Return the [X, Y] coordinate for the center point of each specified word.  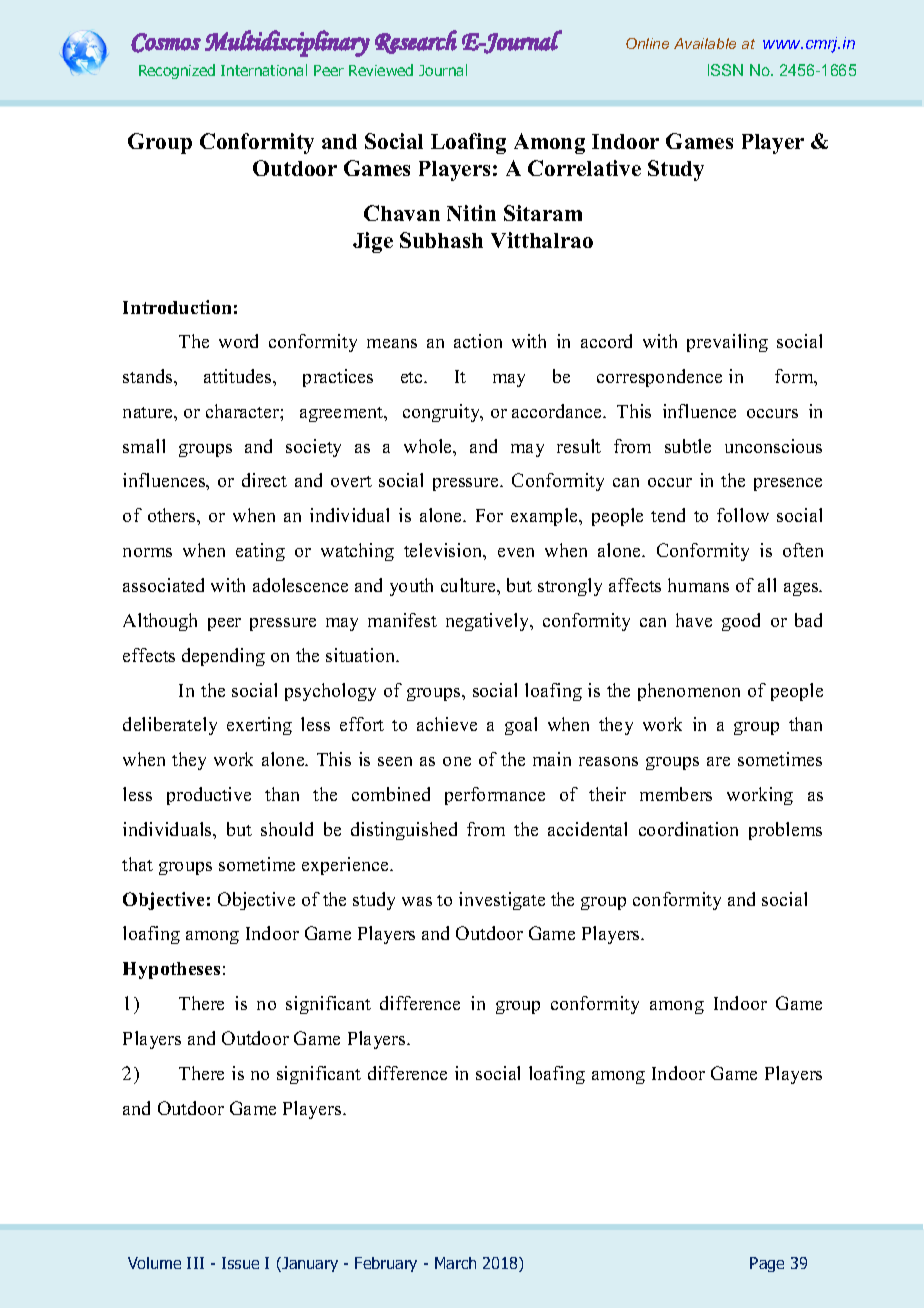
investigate [502, 901]
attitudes [239, 376]
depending [223, 657]
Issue [240, 1263]
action [478, 341]
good [741, 622]
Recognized [177, 71]
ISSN [725, 70]
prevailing [727, 343]
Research [416, 42]
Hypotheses [171, 970]
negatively [489, 622]
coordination [688, 829]
